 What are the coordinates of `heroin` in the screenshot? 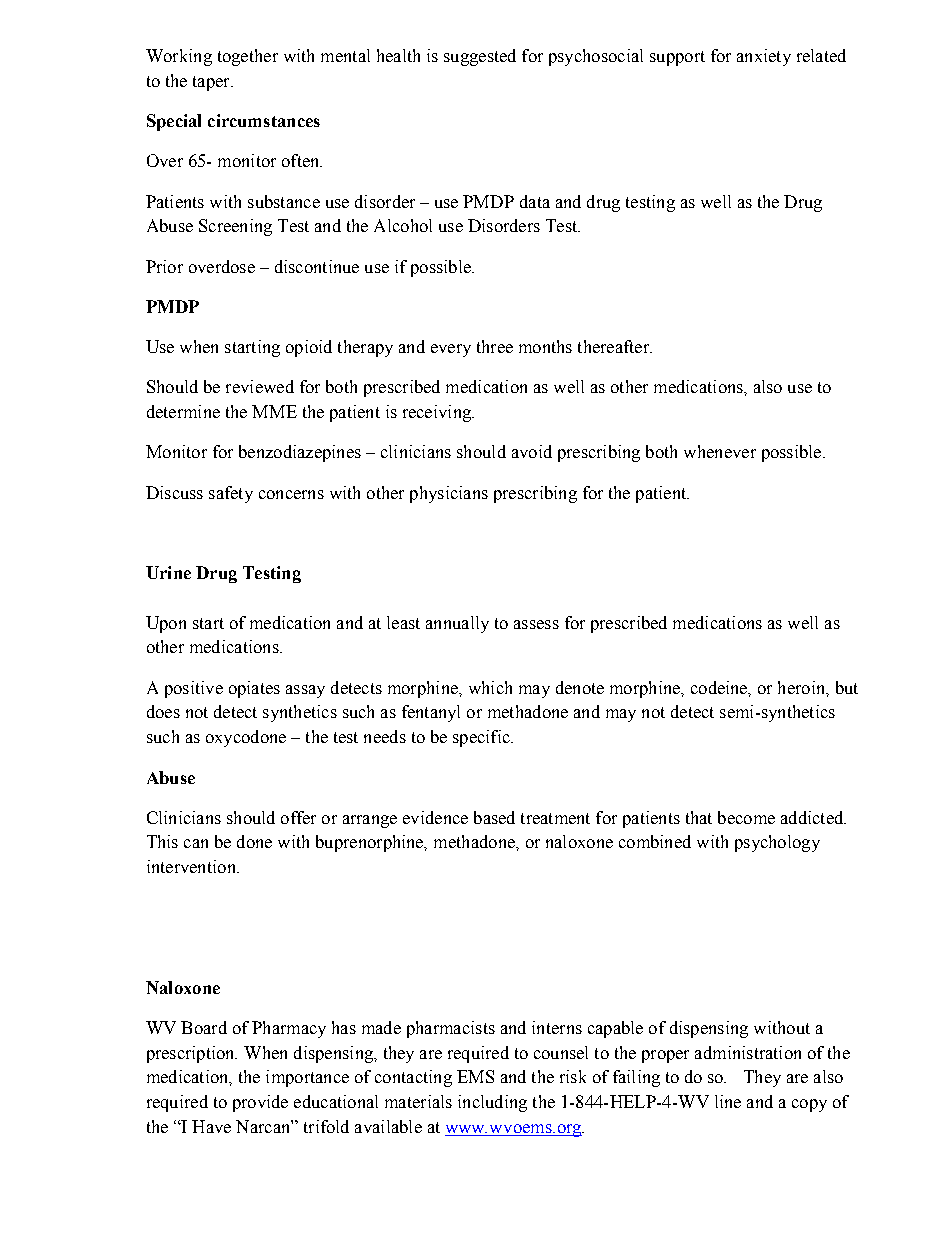 It's located at (803, 688).
